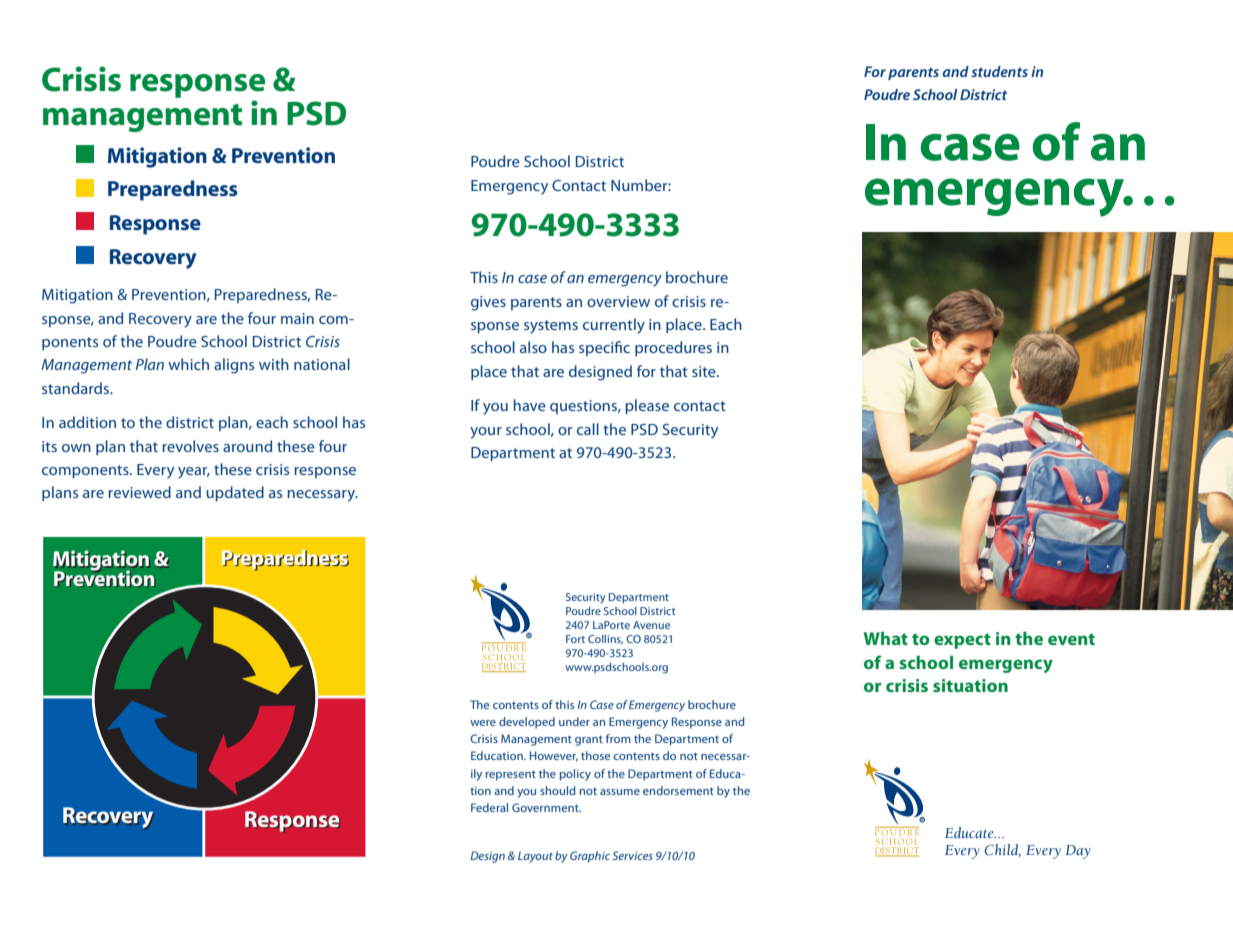 Image resolution: width=1233 pixels, height=952 pixels. What do you see at coordinates (590, 857) in the screenshot?
I see `Graphic` at bounding box center [590, 857].
